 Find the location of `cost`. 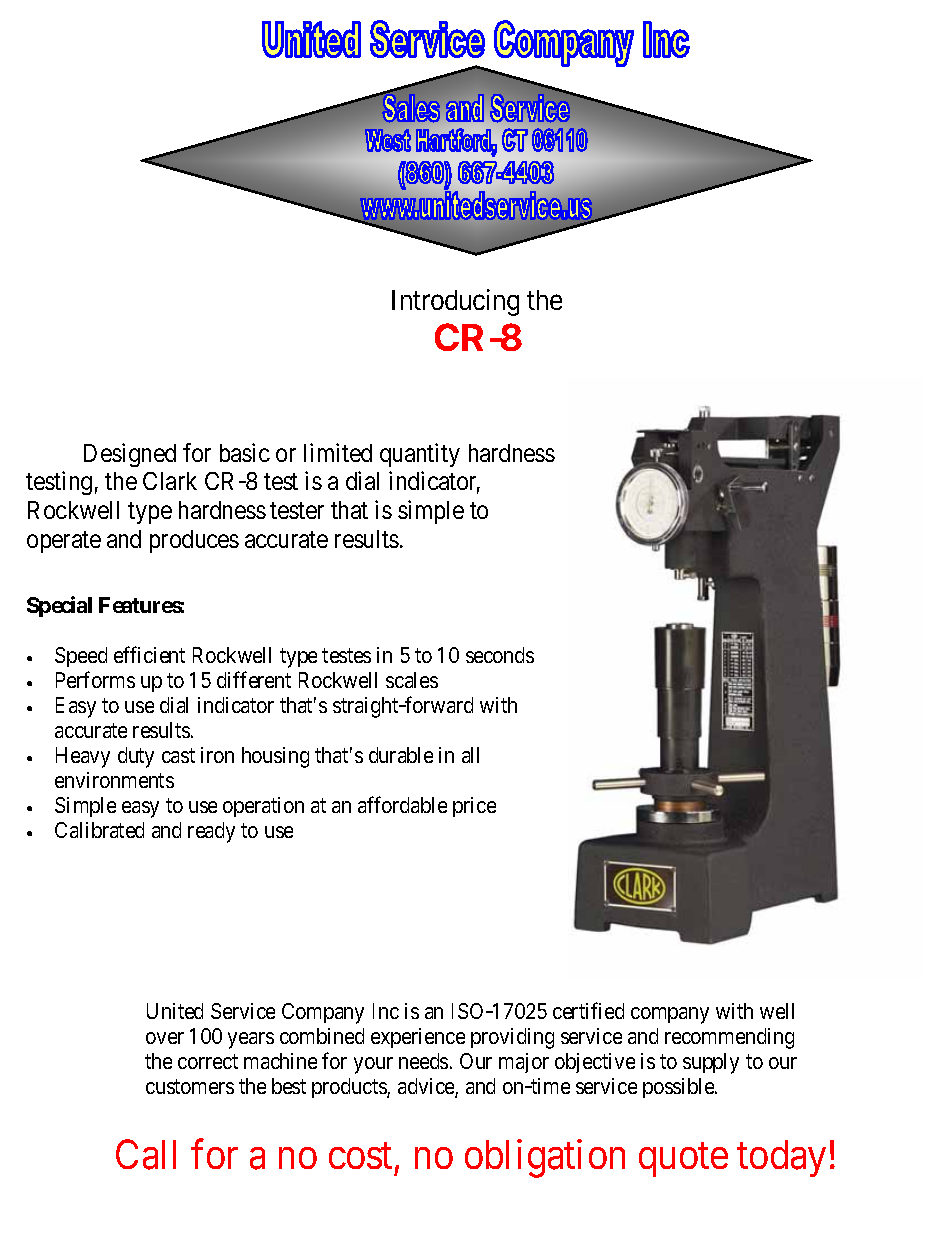

cost is located at coordinates (360, 1156).
